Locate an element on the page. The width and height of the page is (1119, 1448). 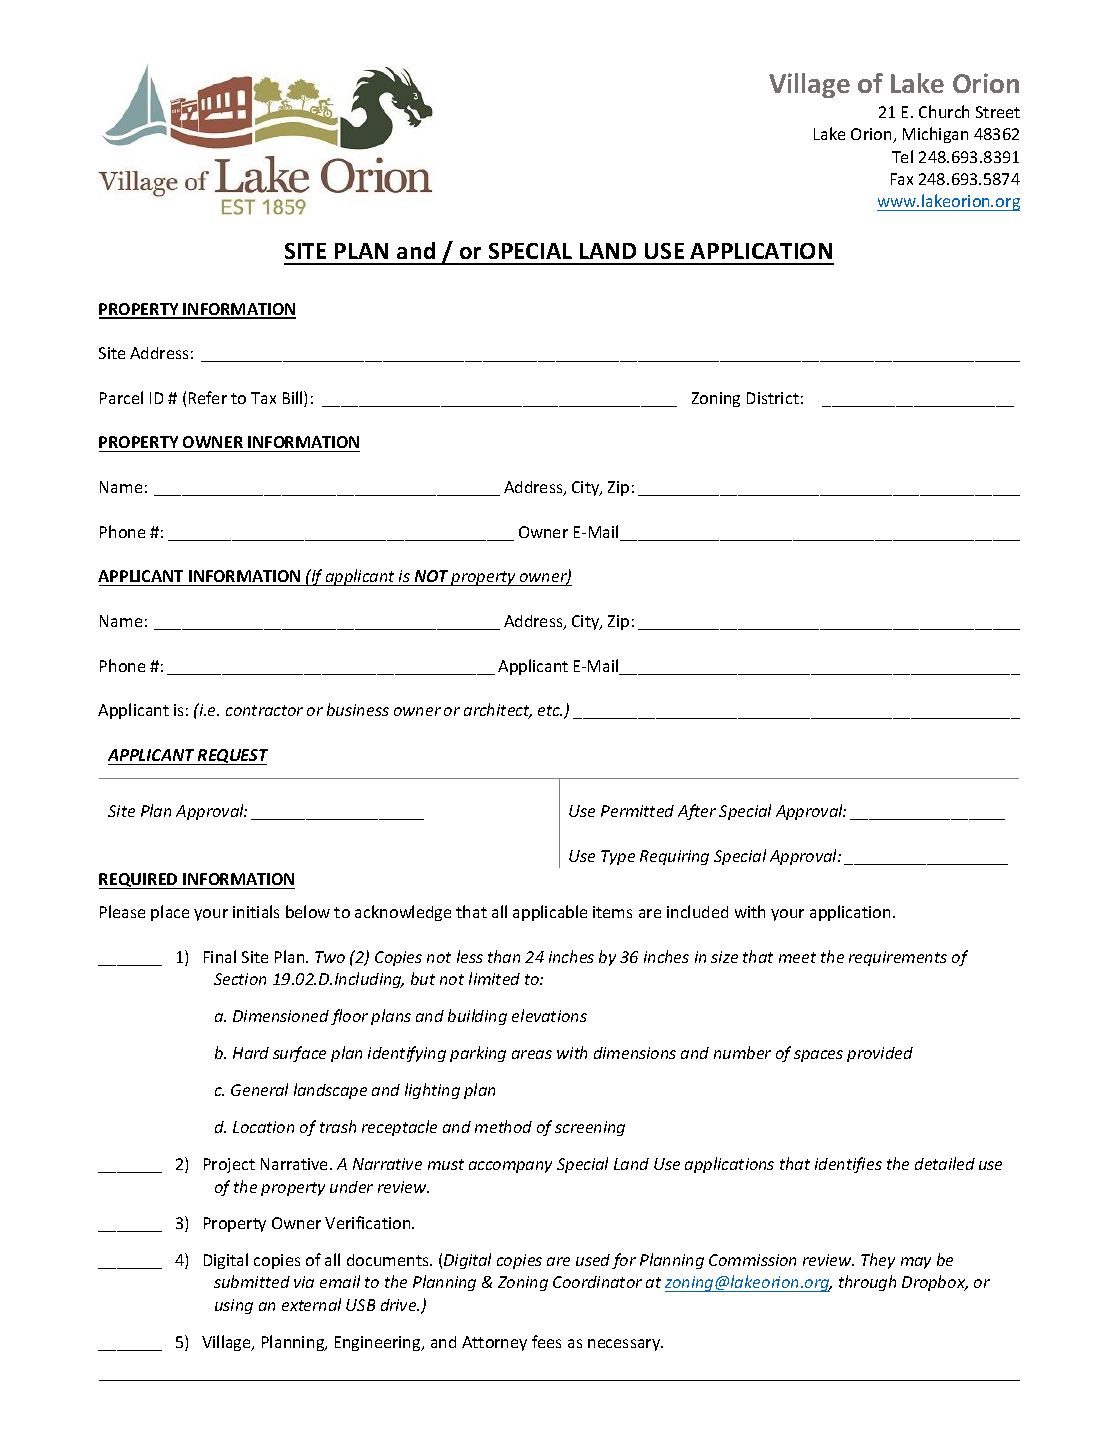
using is located at coordinates (234, 1306).
